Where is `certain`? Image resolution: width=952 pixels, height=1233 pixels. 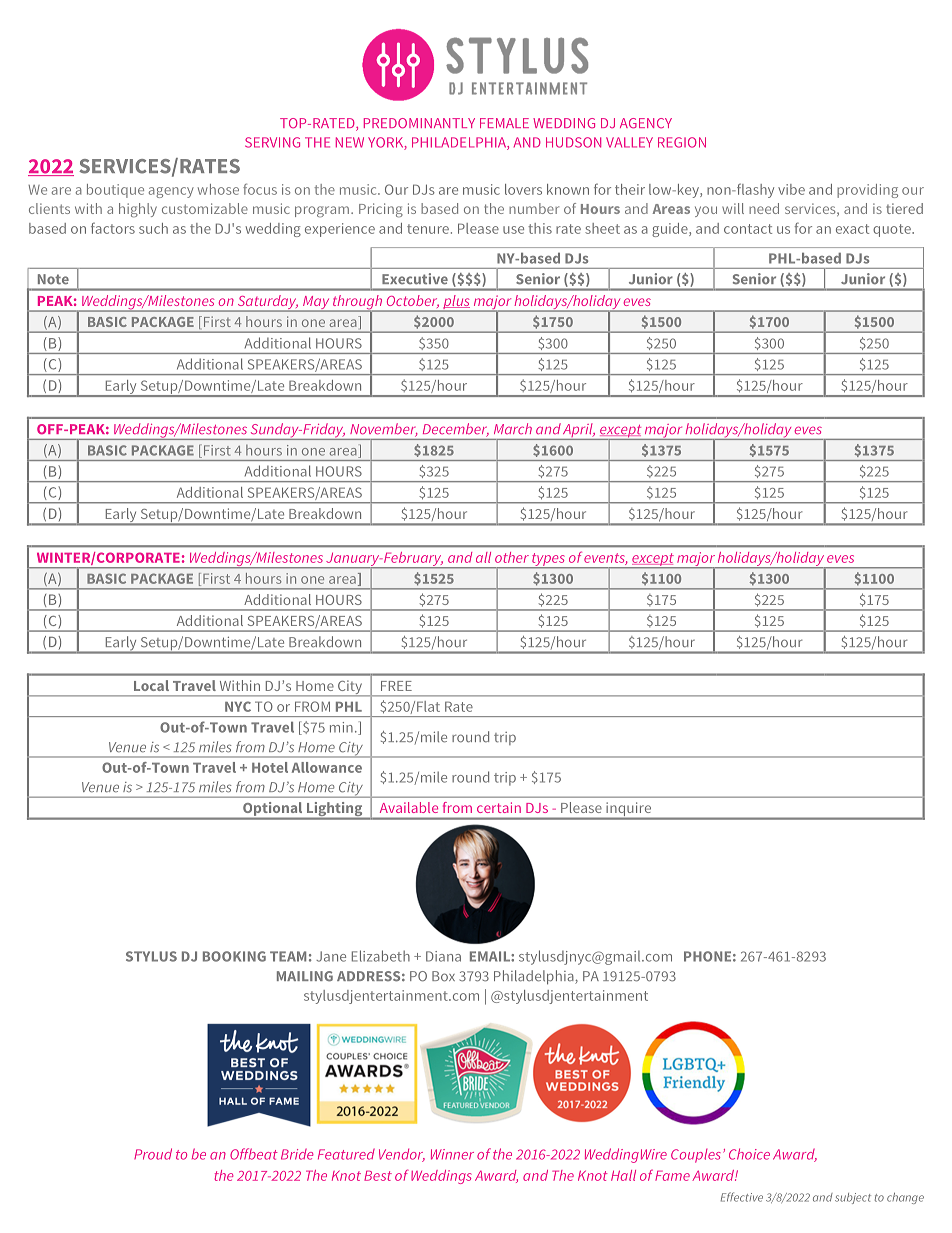 certain is located at coordinates (499, 807).
